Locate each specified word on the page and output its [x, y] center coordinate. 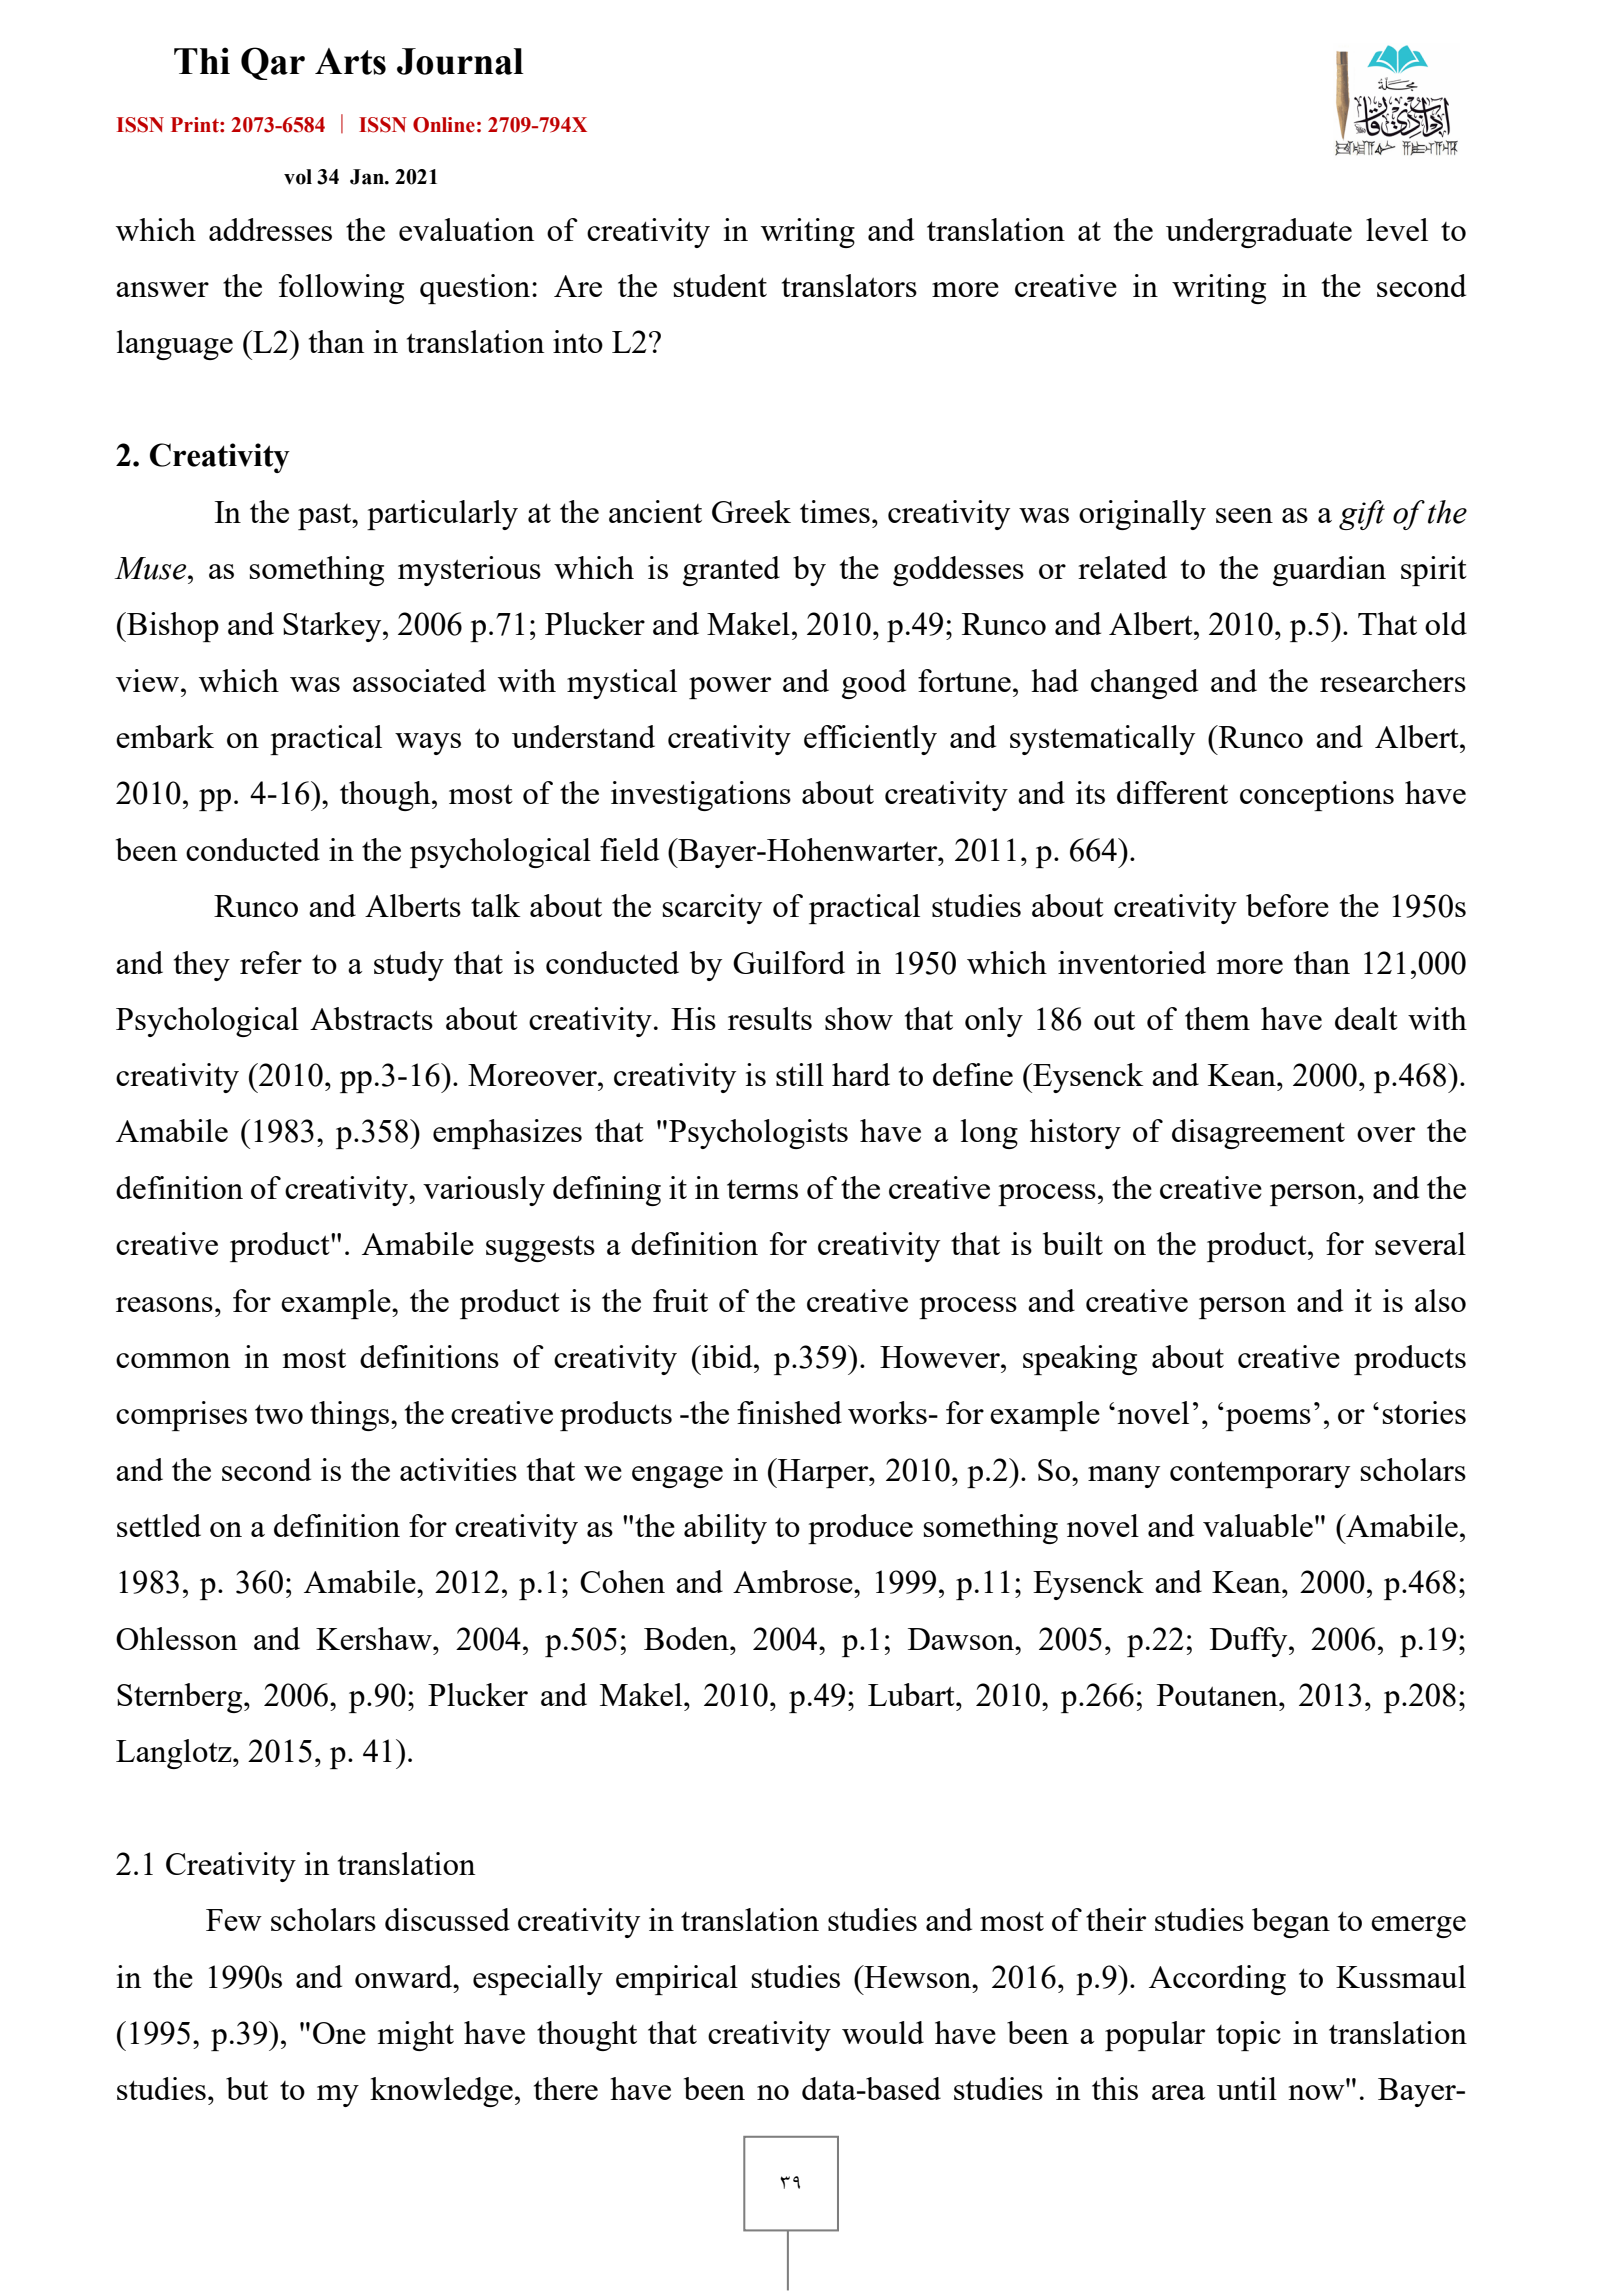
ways [428, 744]
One [339, 2033]
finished [789, 1412]
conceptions [1317, 796]
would [883, 2032]
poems [1268, 1420]
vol [298, 177]
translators [849, 285]
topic [1248, 2036]
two [279, 1414]
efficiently [870, 740]
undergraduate [1259, 233]
